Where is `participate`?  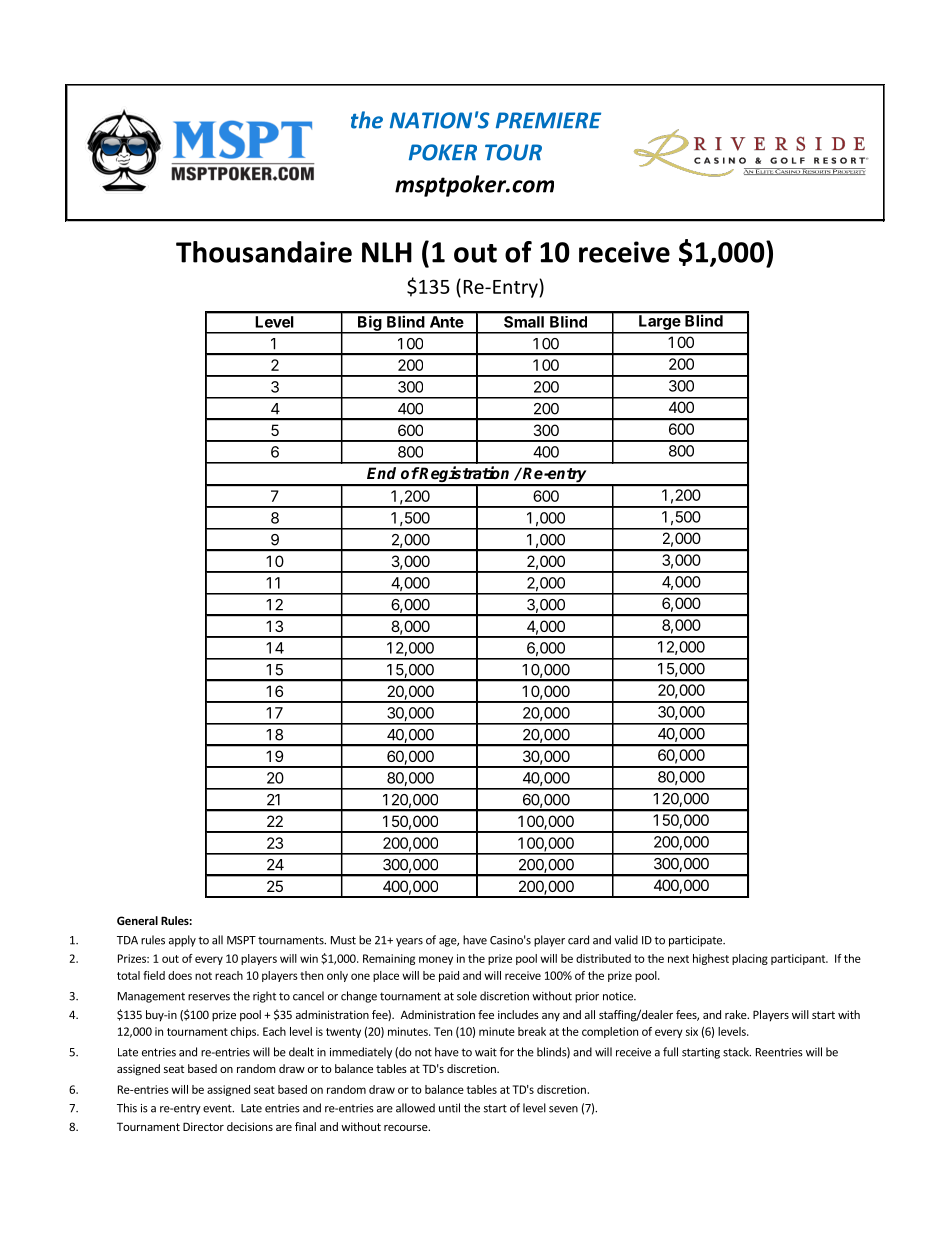
participate is located at coordinates (696, 941).
